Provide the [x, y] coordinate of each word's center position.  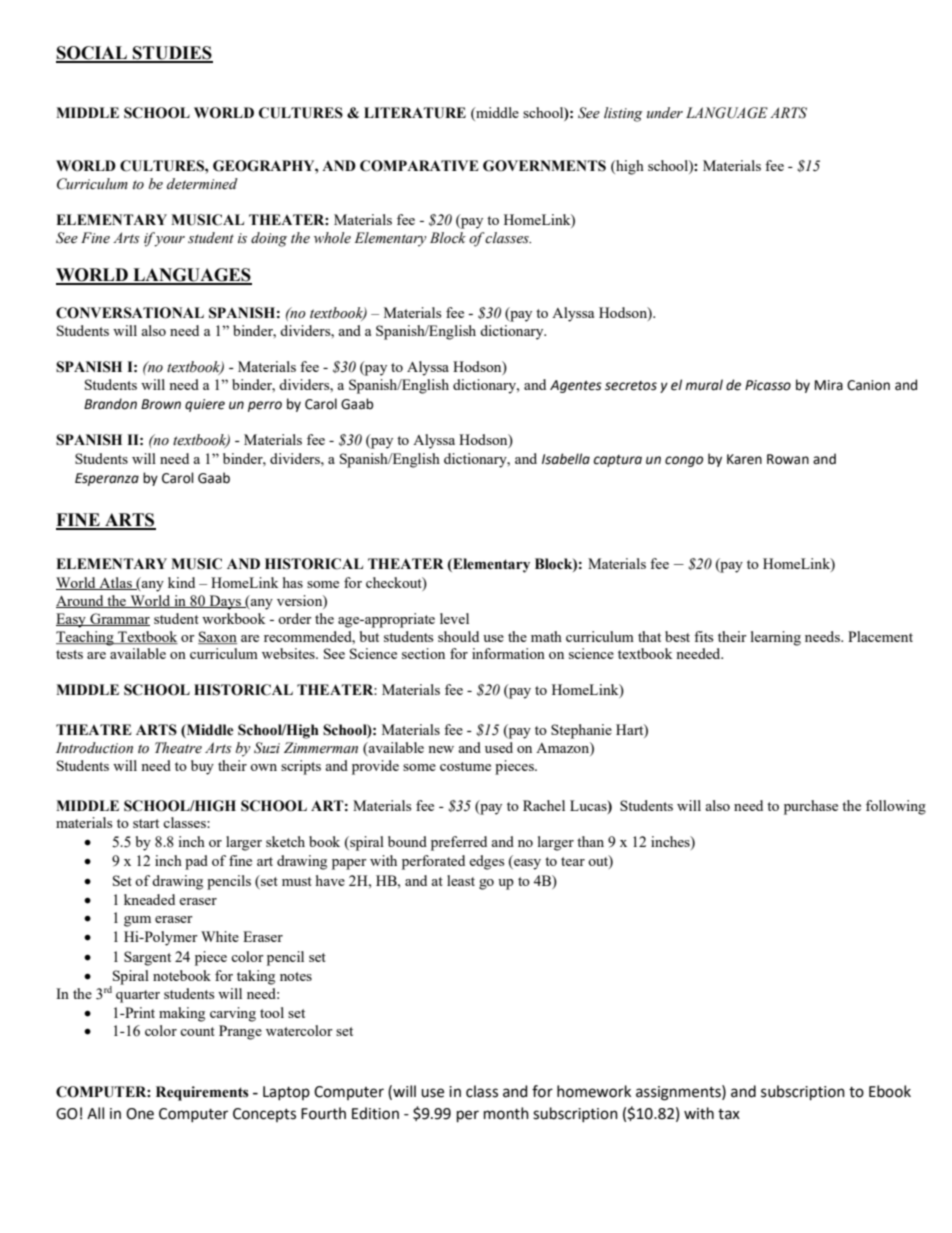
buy [202, 767]
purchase [811, 807]
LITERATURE [415, 113]
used [499, 747]
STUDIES [172, 54]
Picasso [768, 385]
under [665, 113]
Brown [161, 404]
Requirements [202, 1093]
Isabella [566, 459]
